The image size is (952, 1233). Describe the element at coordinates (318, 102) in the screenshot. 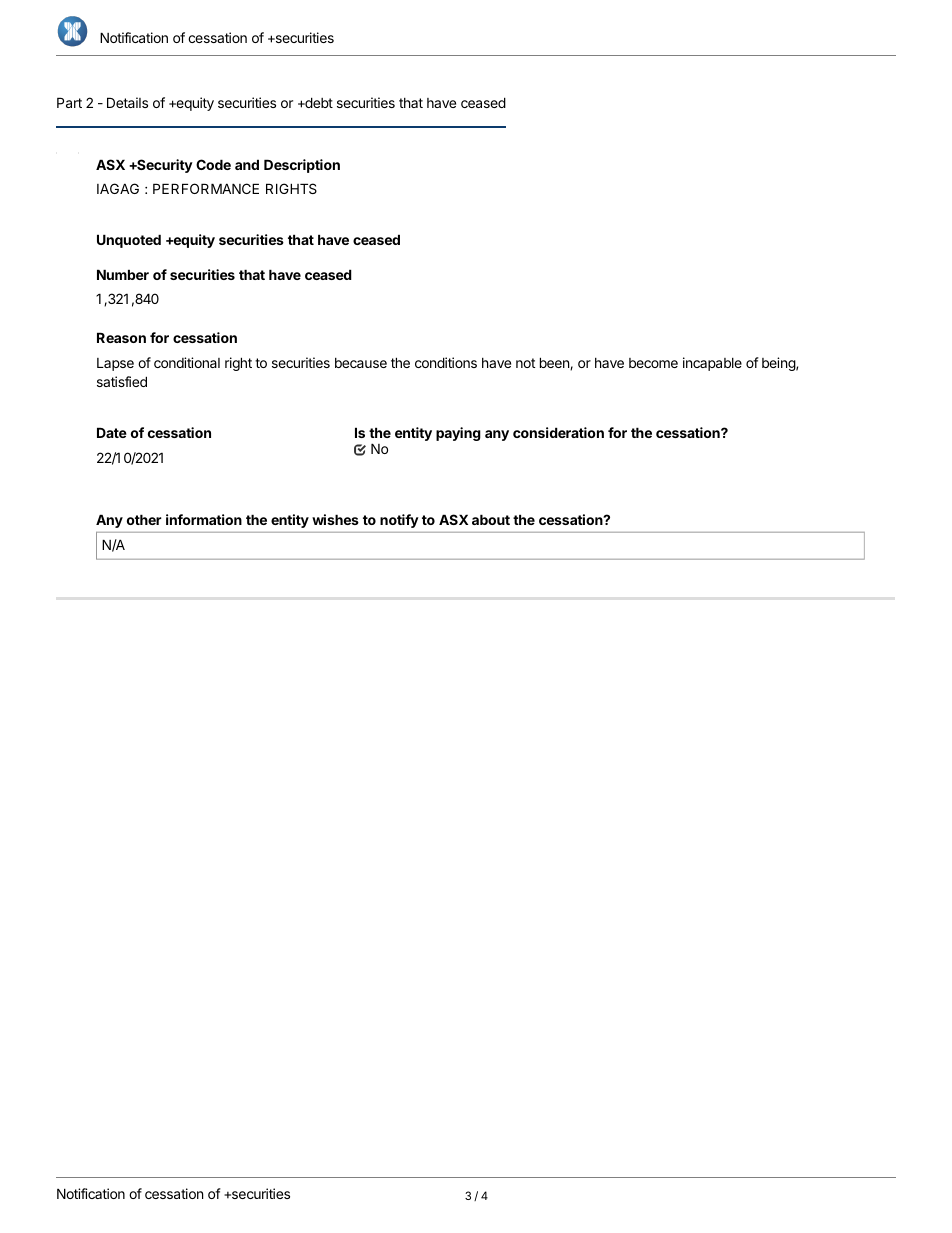

I see `debt` at that location.
